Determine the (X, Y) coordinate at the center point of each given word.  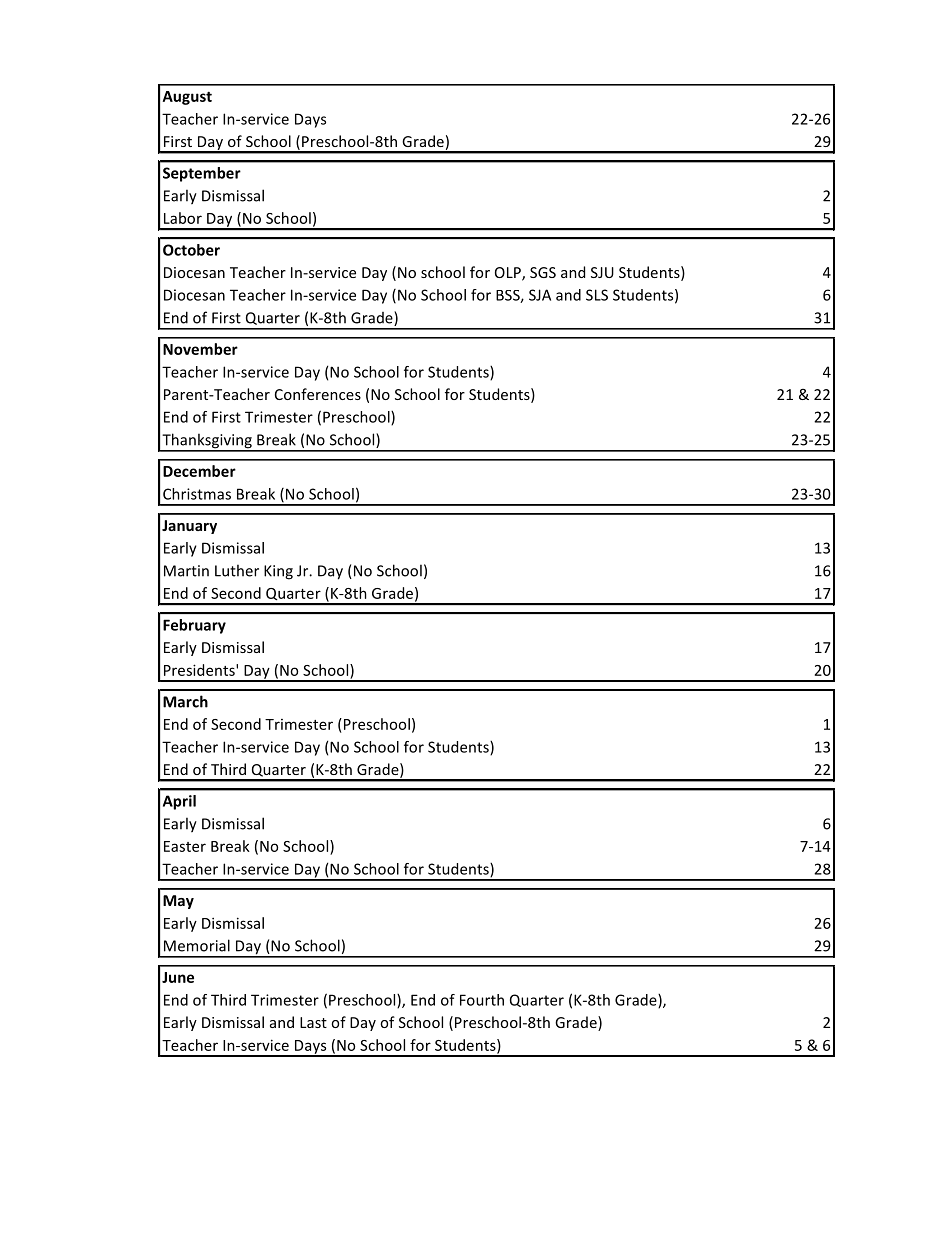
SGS (543, 272)
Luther (237, 570)
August (187, 98)
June (178, 977)
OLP (509, 274)
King (278, 572)
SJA (540, 295)
